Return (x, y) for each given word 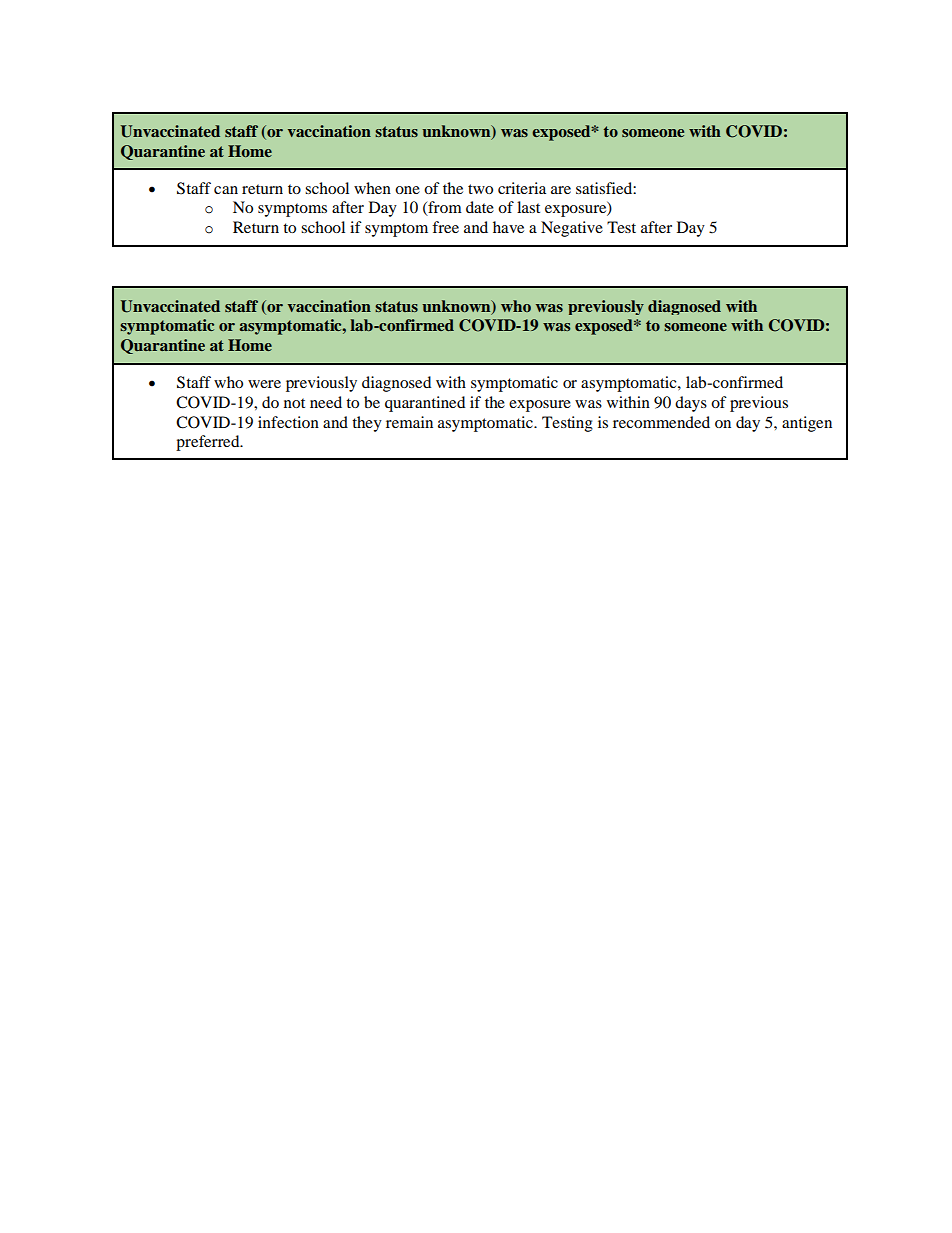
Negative (572, 229)
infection (288, 422)
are (561, 190)
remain (409, 422)
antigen (807, 424)
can (226, 190)
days (691, 404)
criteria (522, 188)
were (264, 384)
